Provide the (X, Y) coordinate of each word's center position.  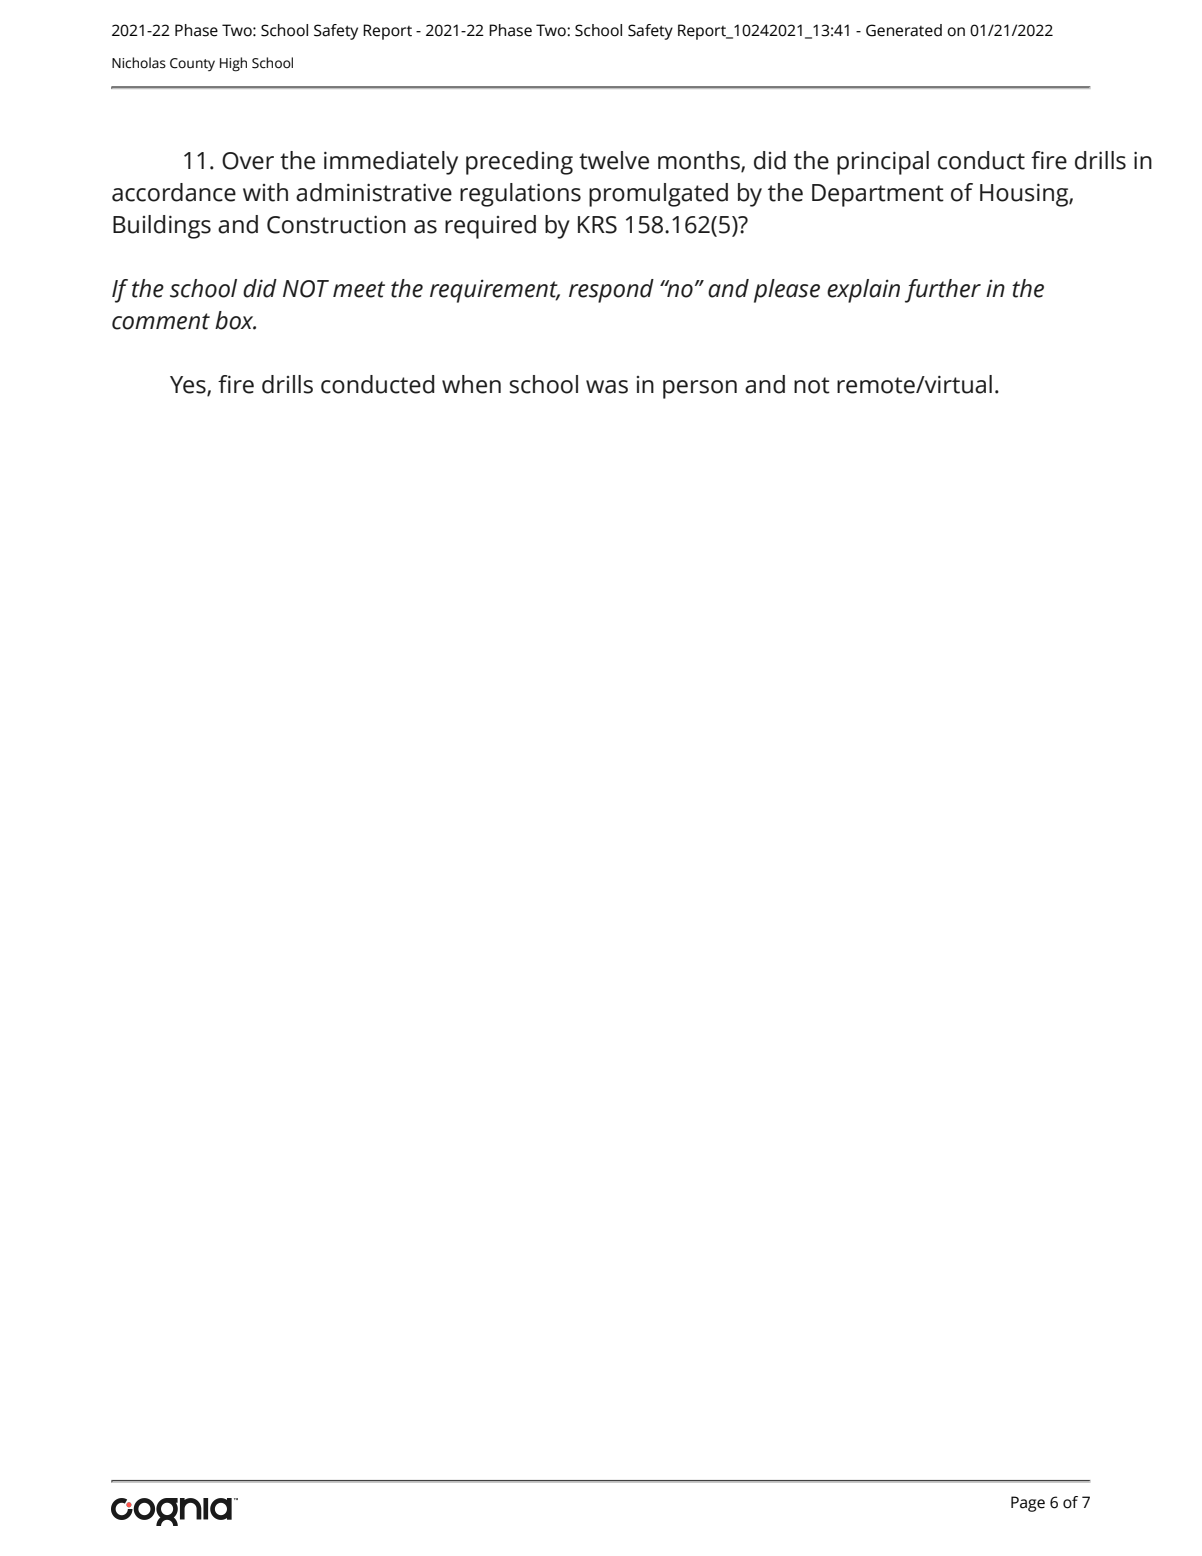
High (233, 64)
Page (1028, 1504)
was (607, 387)
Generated (904, 30)
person (700, 389)
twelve (614, 160)
